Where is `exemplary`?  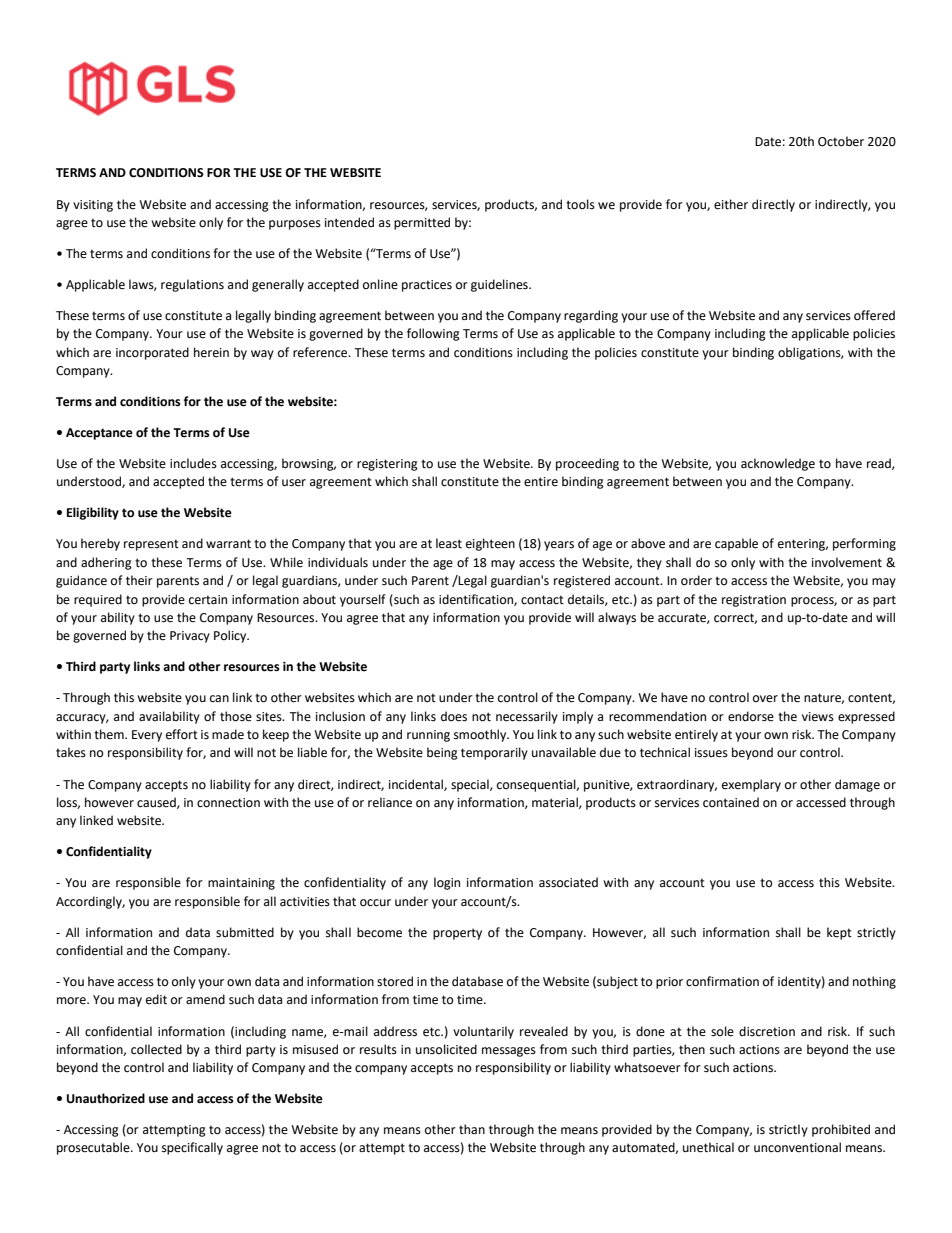 exemplary is located at coordinates (751, 785).
